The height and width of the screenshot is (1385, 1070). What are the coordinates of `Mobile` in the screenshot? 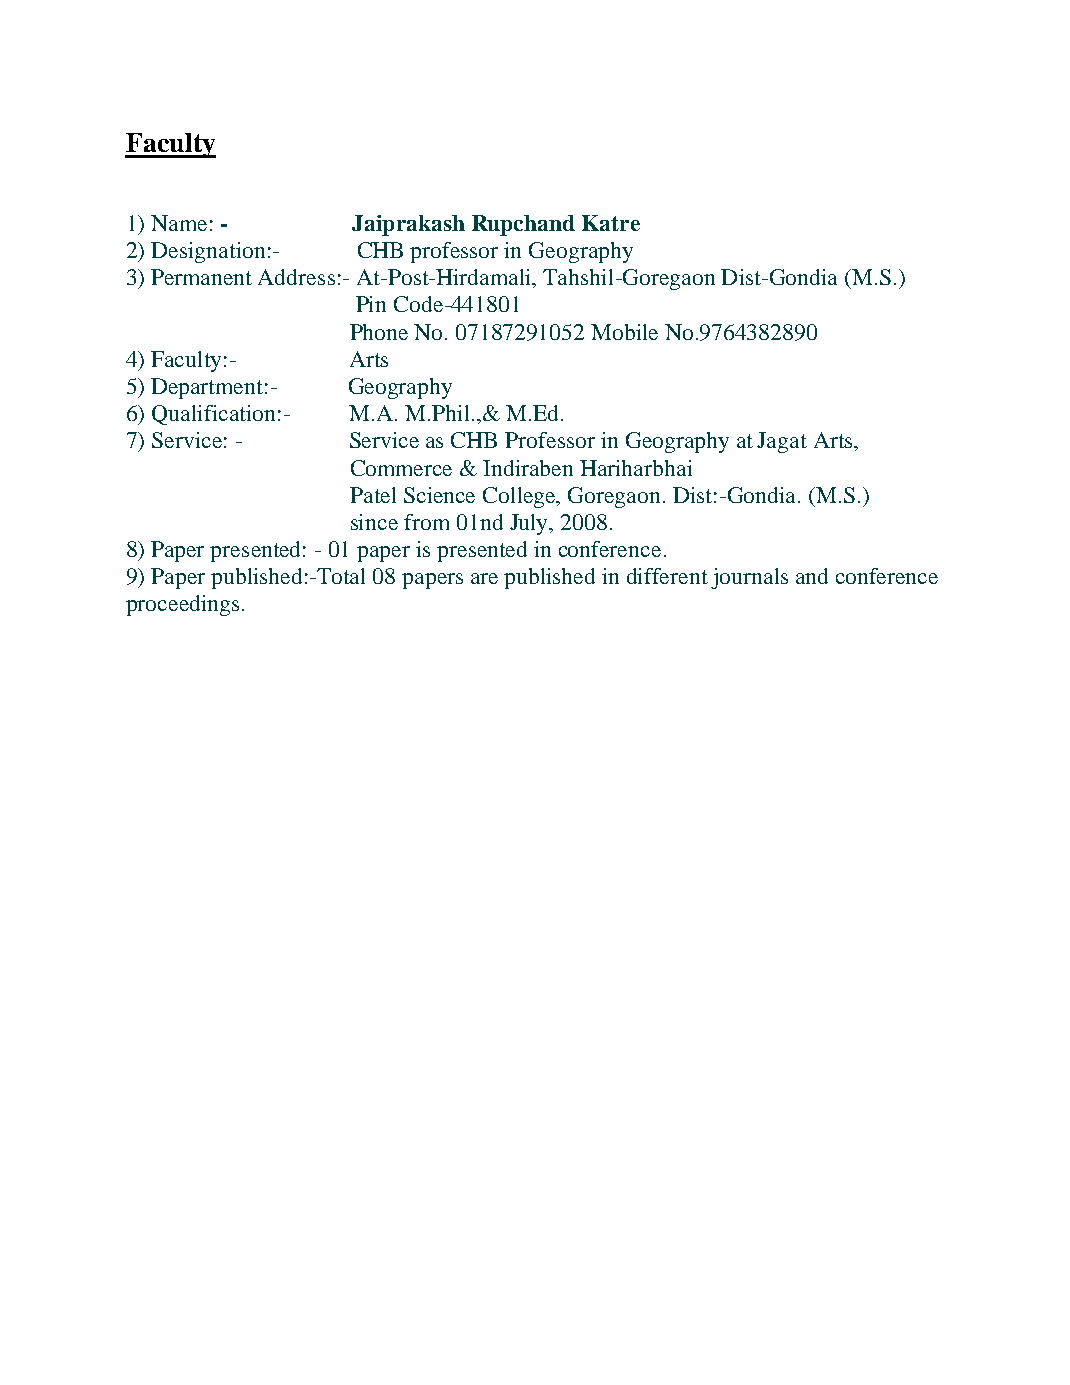 It's located at (624, 332).
